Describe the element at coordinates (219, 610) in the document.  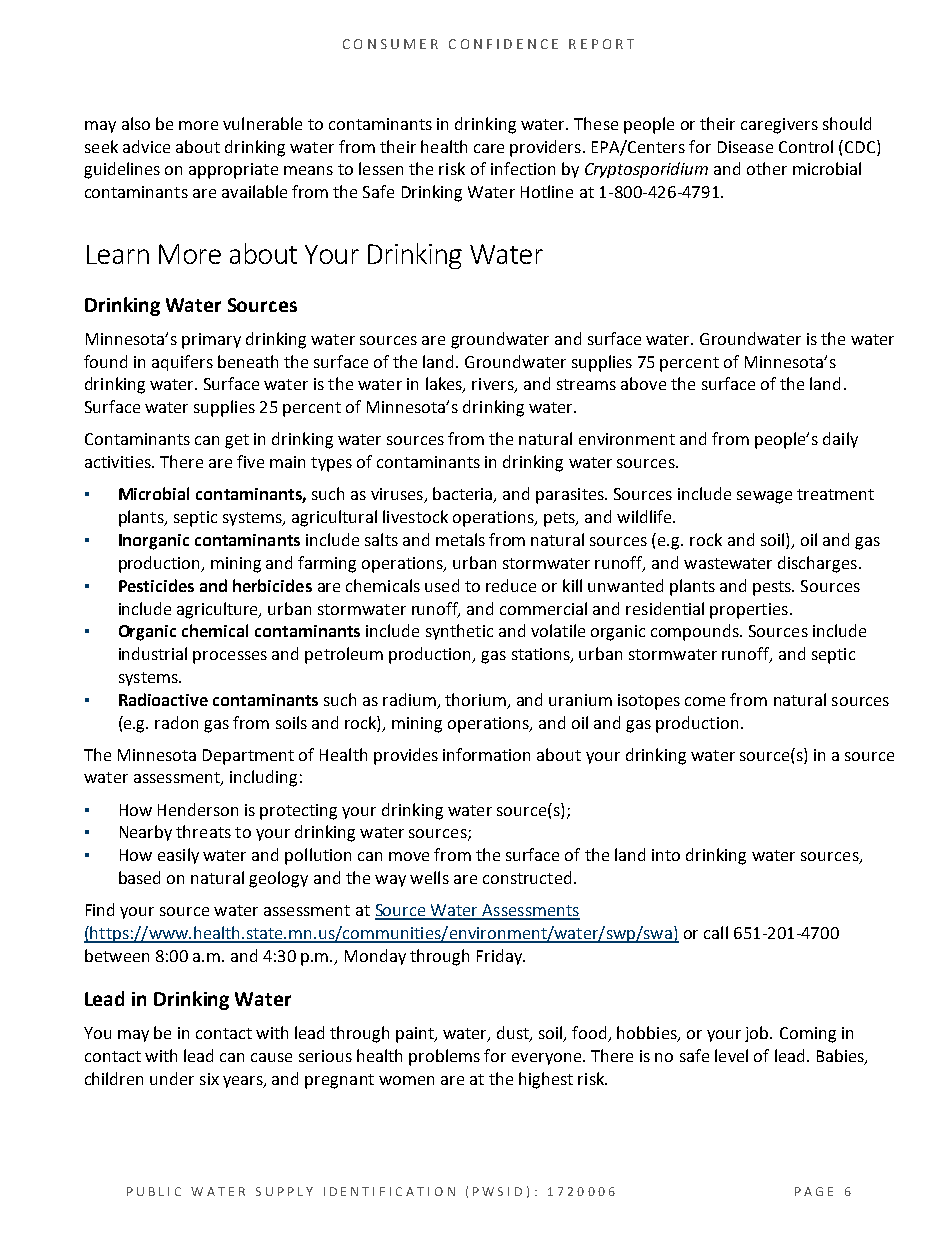
I see `agriculture` at that location.
